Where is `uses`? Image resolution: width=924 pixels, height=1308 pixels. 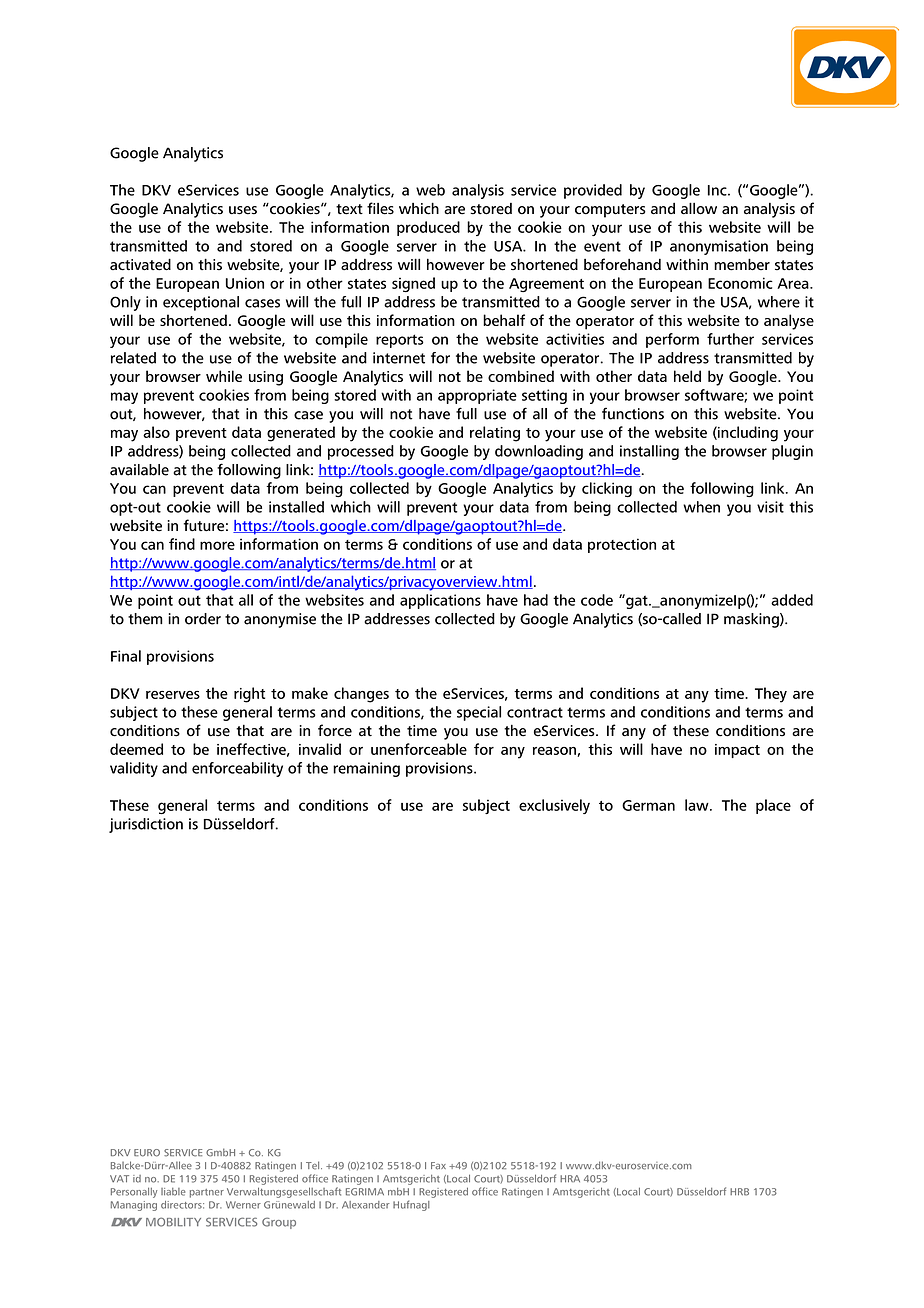
uses is located at coordinates (243, 210).
